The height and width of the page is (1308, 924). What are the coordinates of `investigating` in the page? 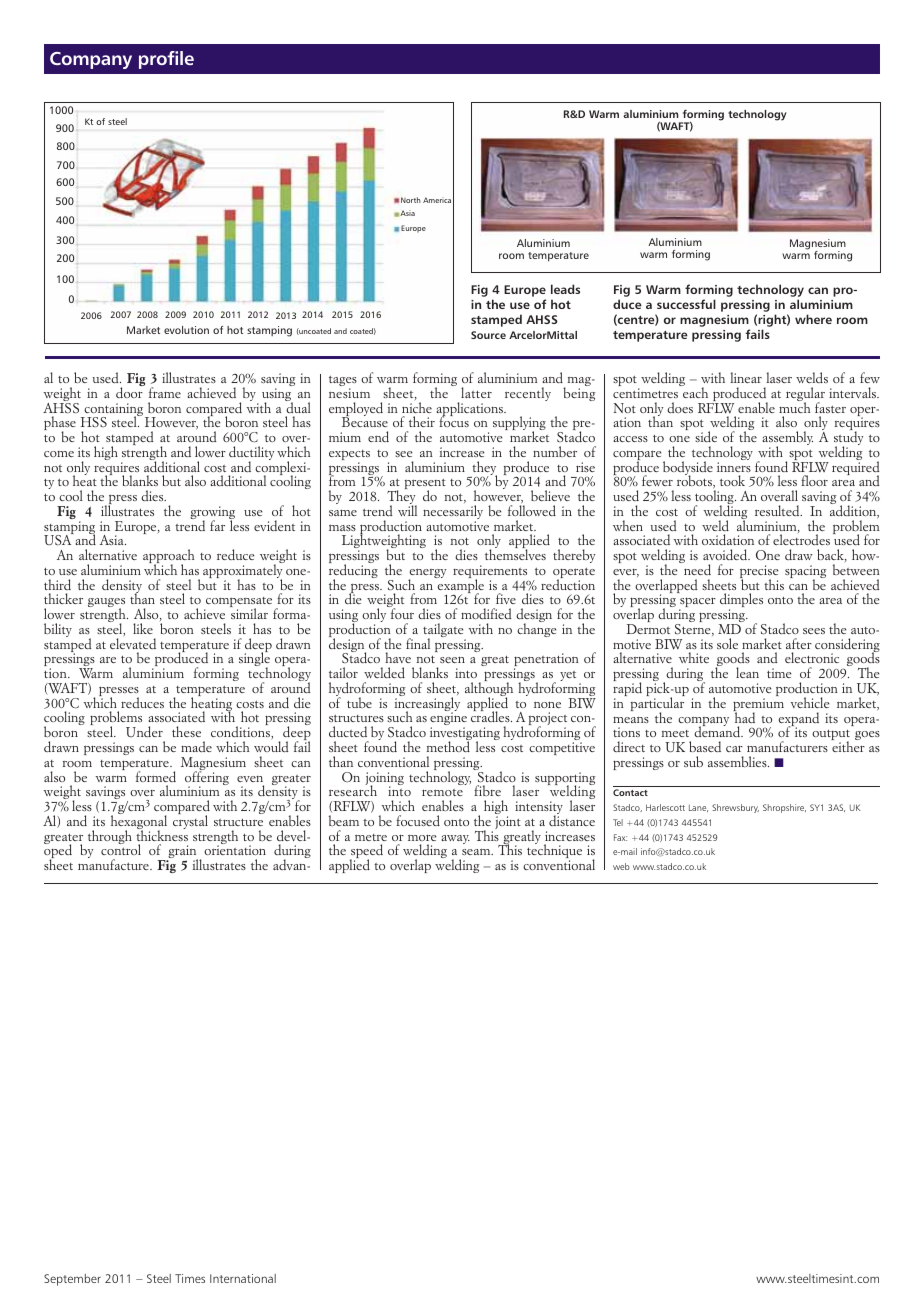 It's located at (465, 735).
